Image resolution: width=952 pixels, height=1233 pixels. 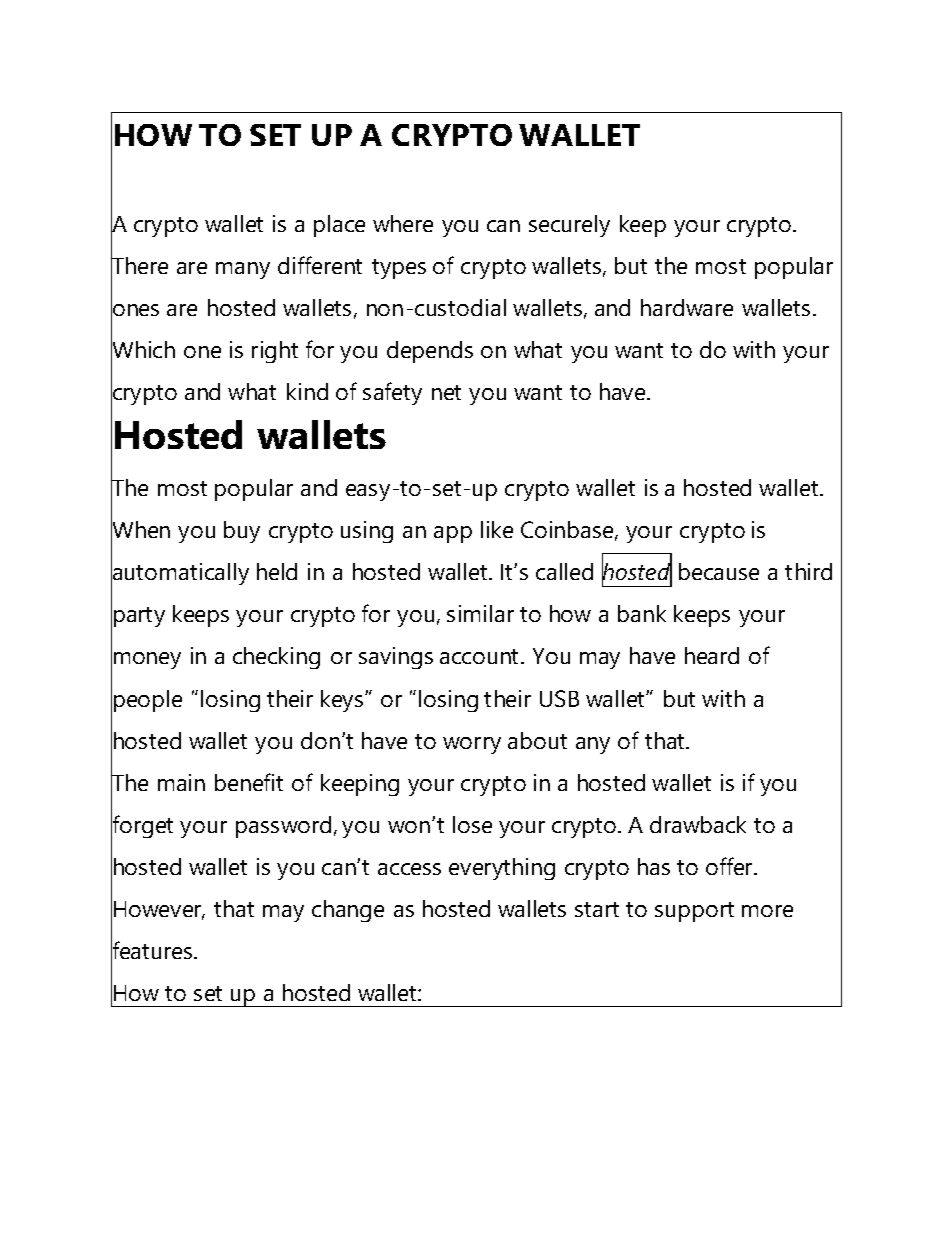 What do you see at coordinates (480, 613) in the screenshot?
I see `similar` at bounding box center [480, 613].
